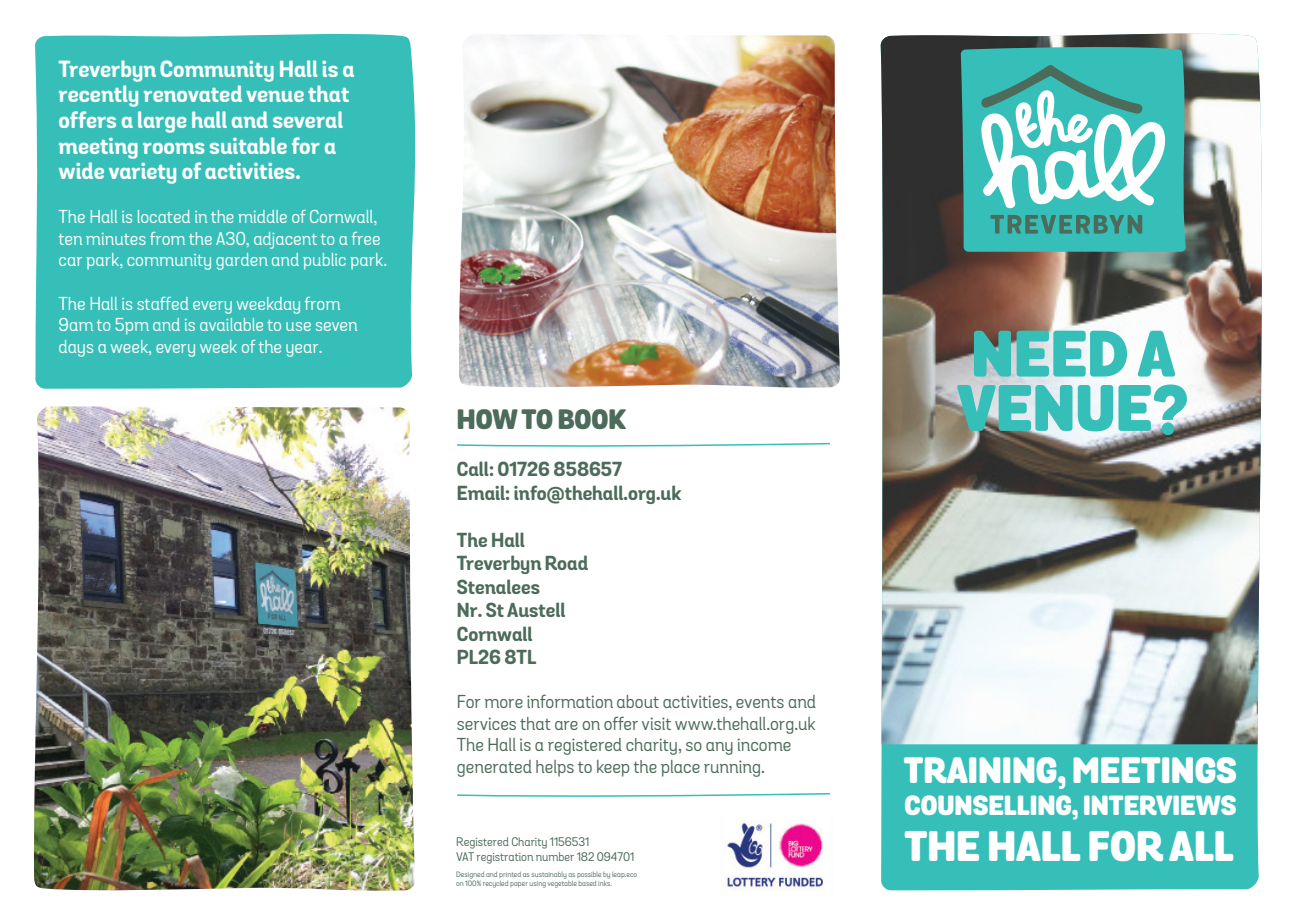  Describe the element at coordinates (308, 119) in the document. I see `several` at that location.
